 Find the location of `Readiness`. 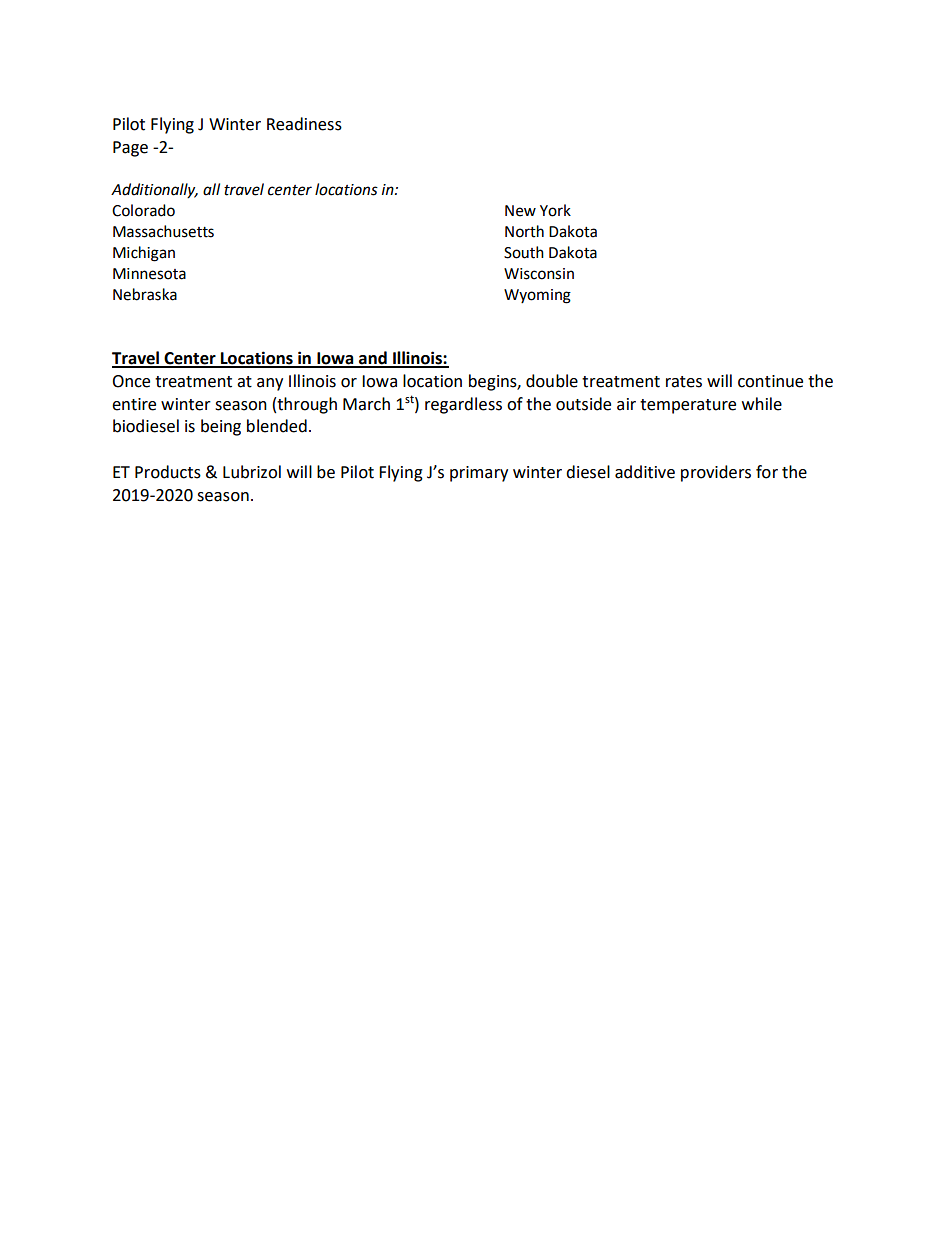

Readiness is located at coordinates (304, 124).
